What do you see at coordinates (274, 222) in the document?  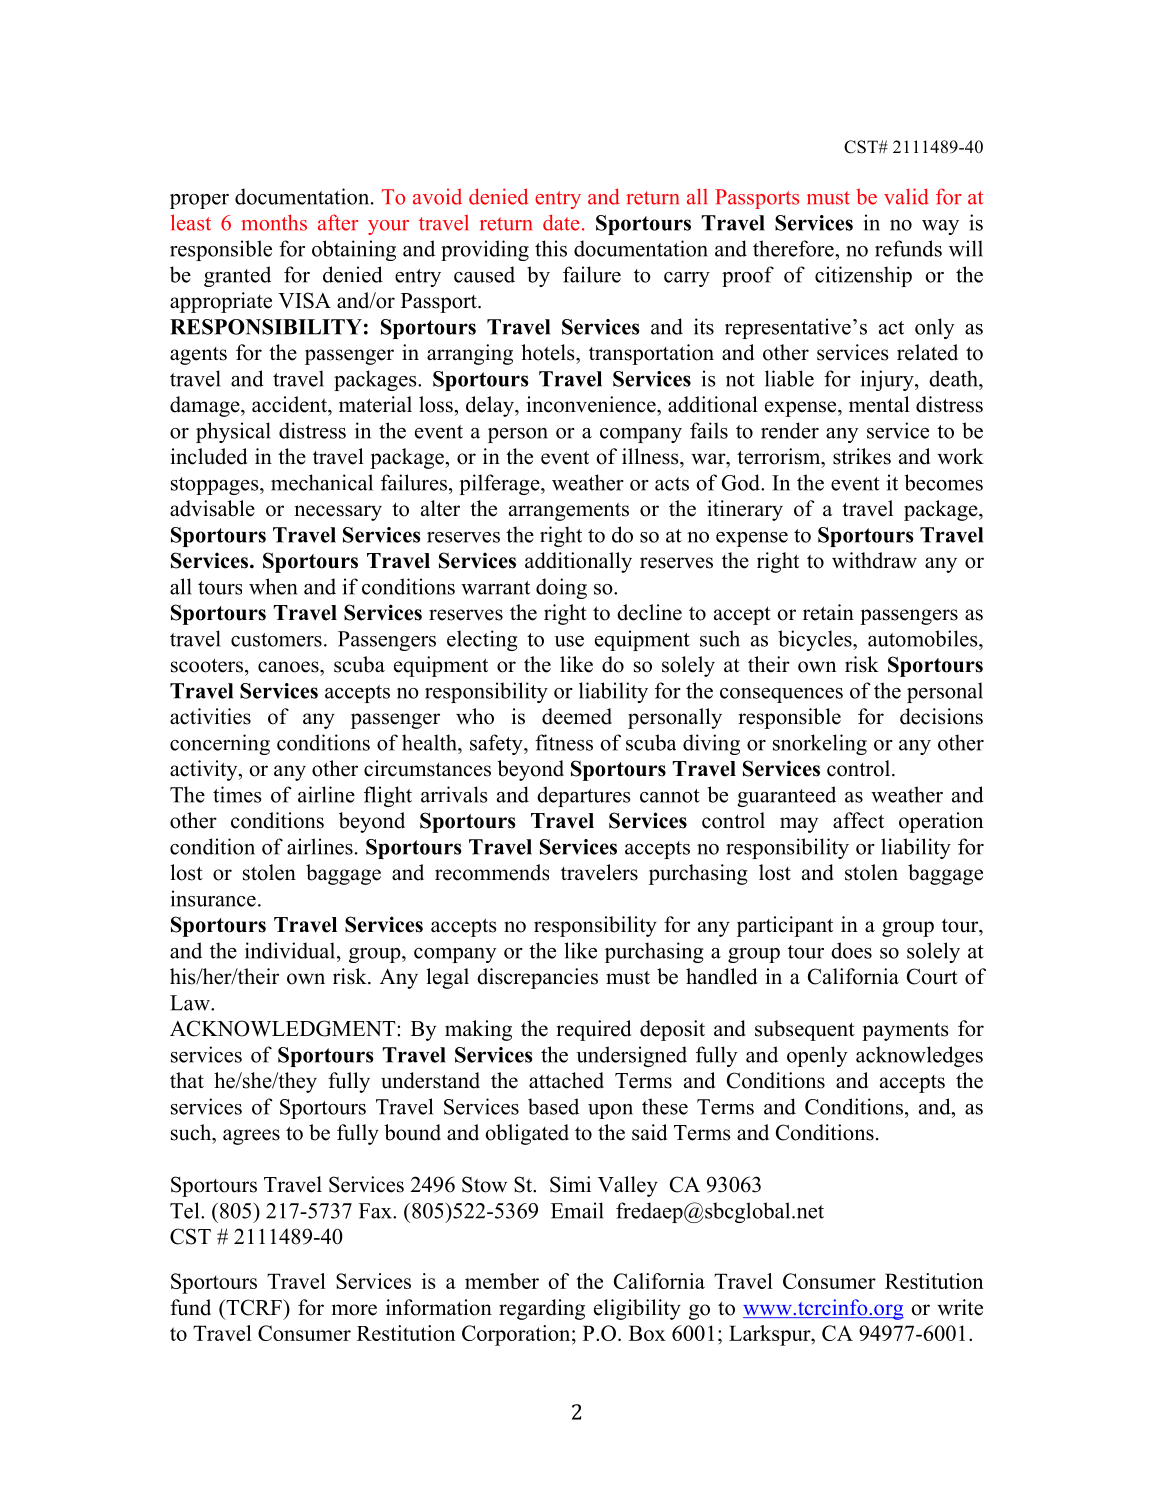 I see `months` at bounding box center [274, 222].
